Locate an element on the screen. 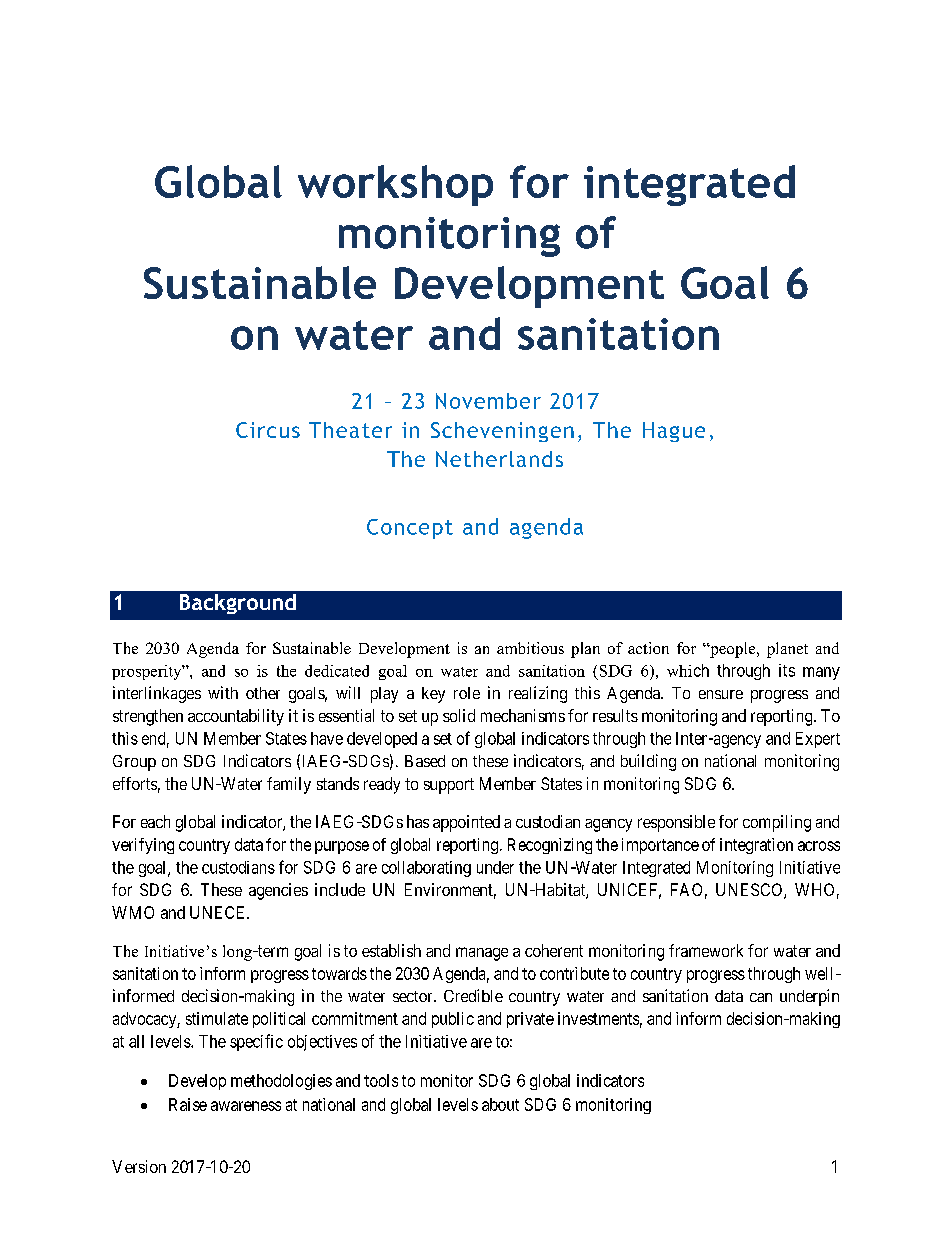 The height and width of the screenshot is (1233, 952). people is located at coordinates (733, 650).
